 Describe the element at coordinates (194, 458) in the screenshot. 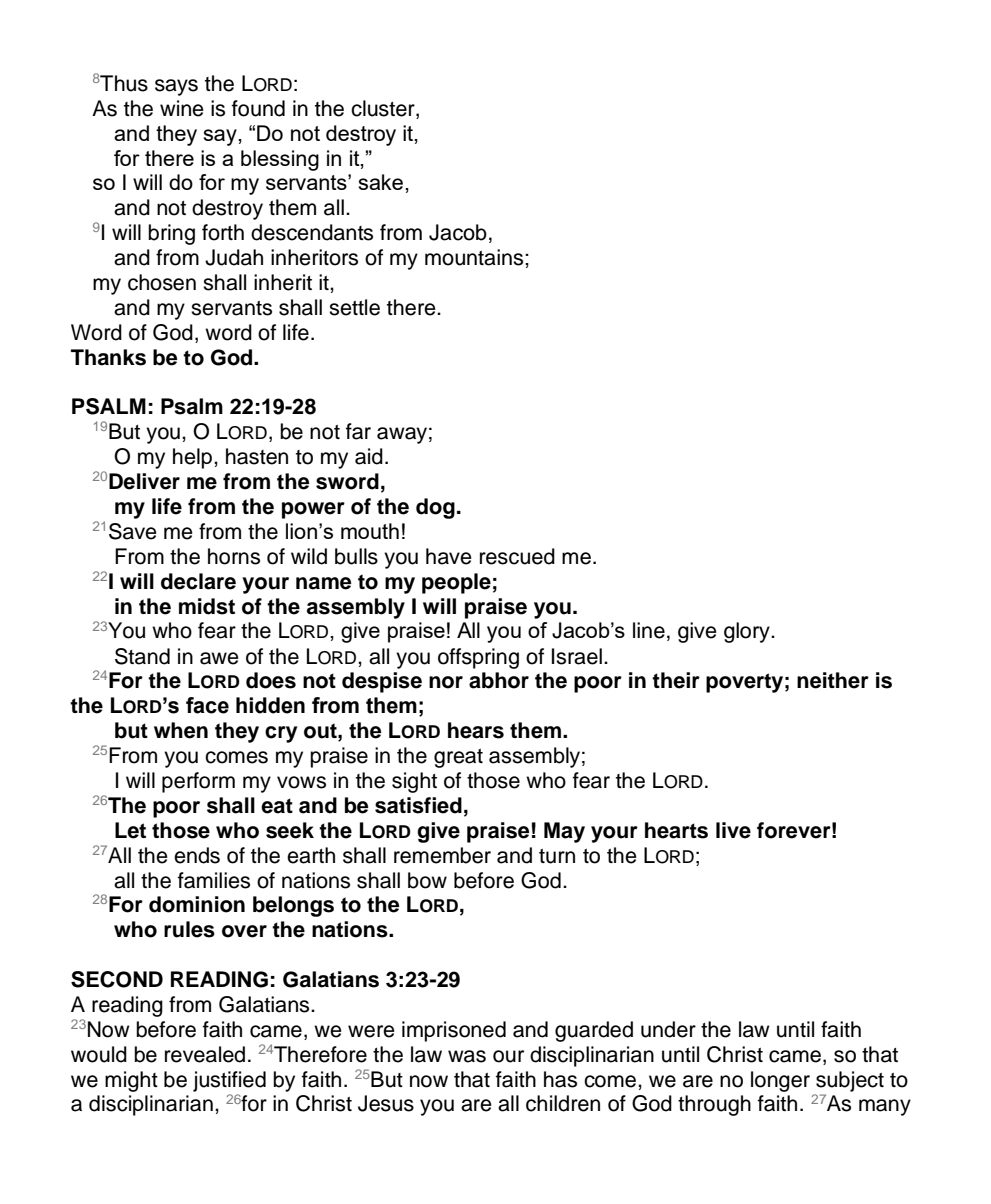

I see `help` at that location.
